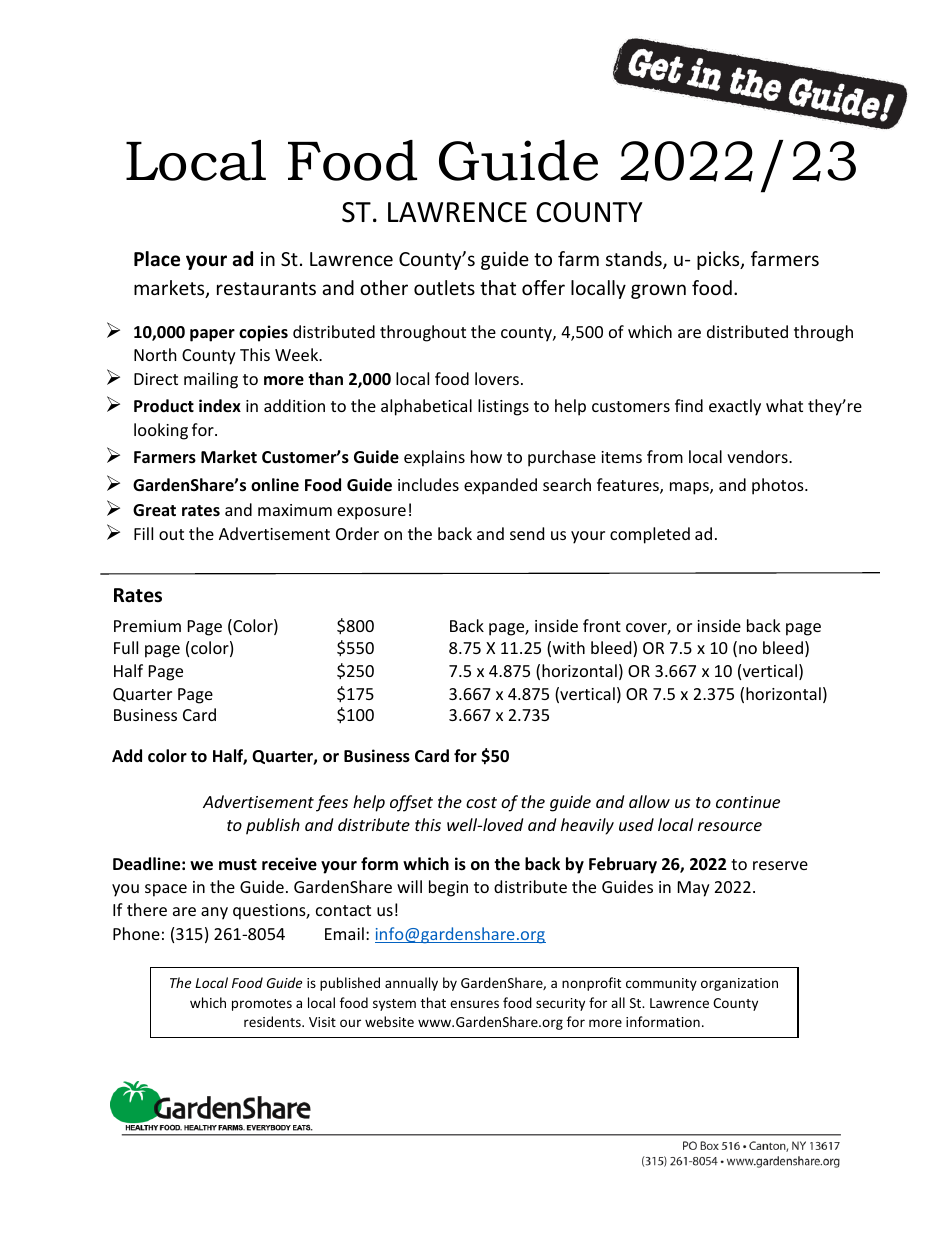 This screenshot has height=1233, width=952. Describe the element at coordinates (444, 287) in the screenshot. I see `outlets` at that location.
